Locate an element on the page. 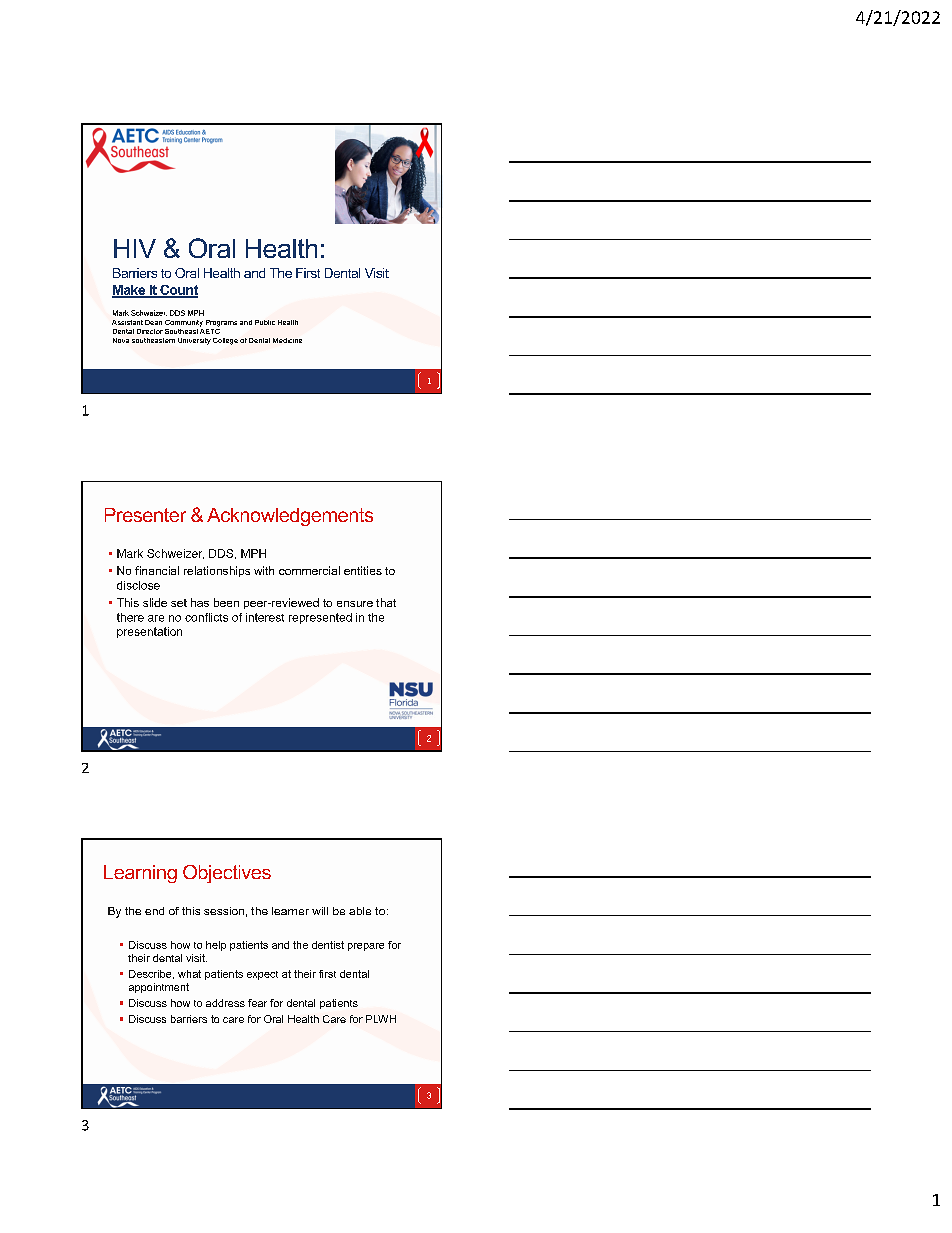 This document has width=952, height=1233. interest is located at coordinates (265, 617).
